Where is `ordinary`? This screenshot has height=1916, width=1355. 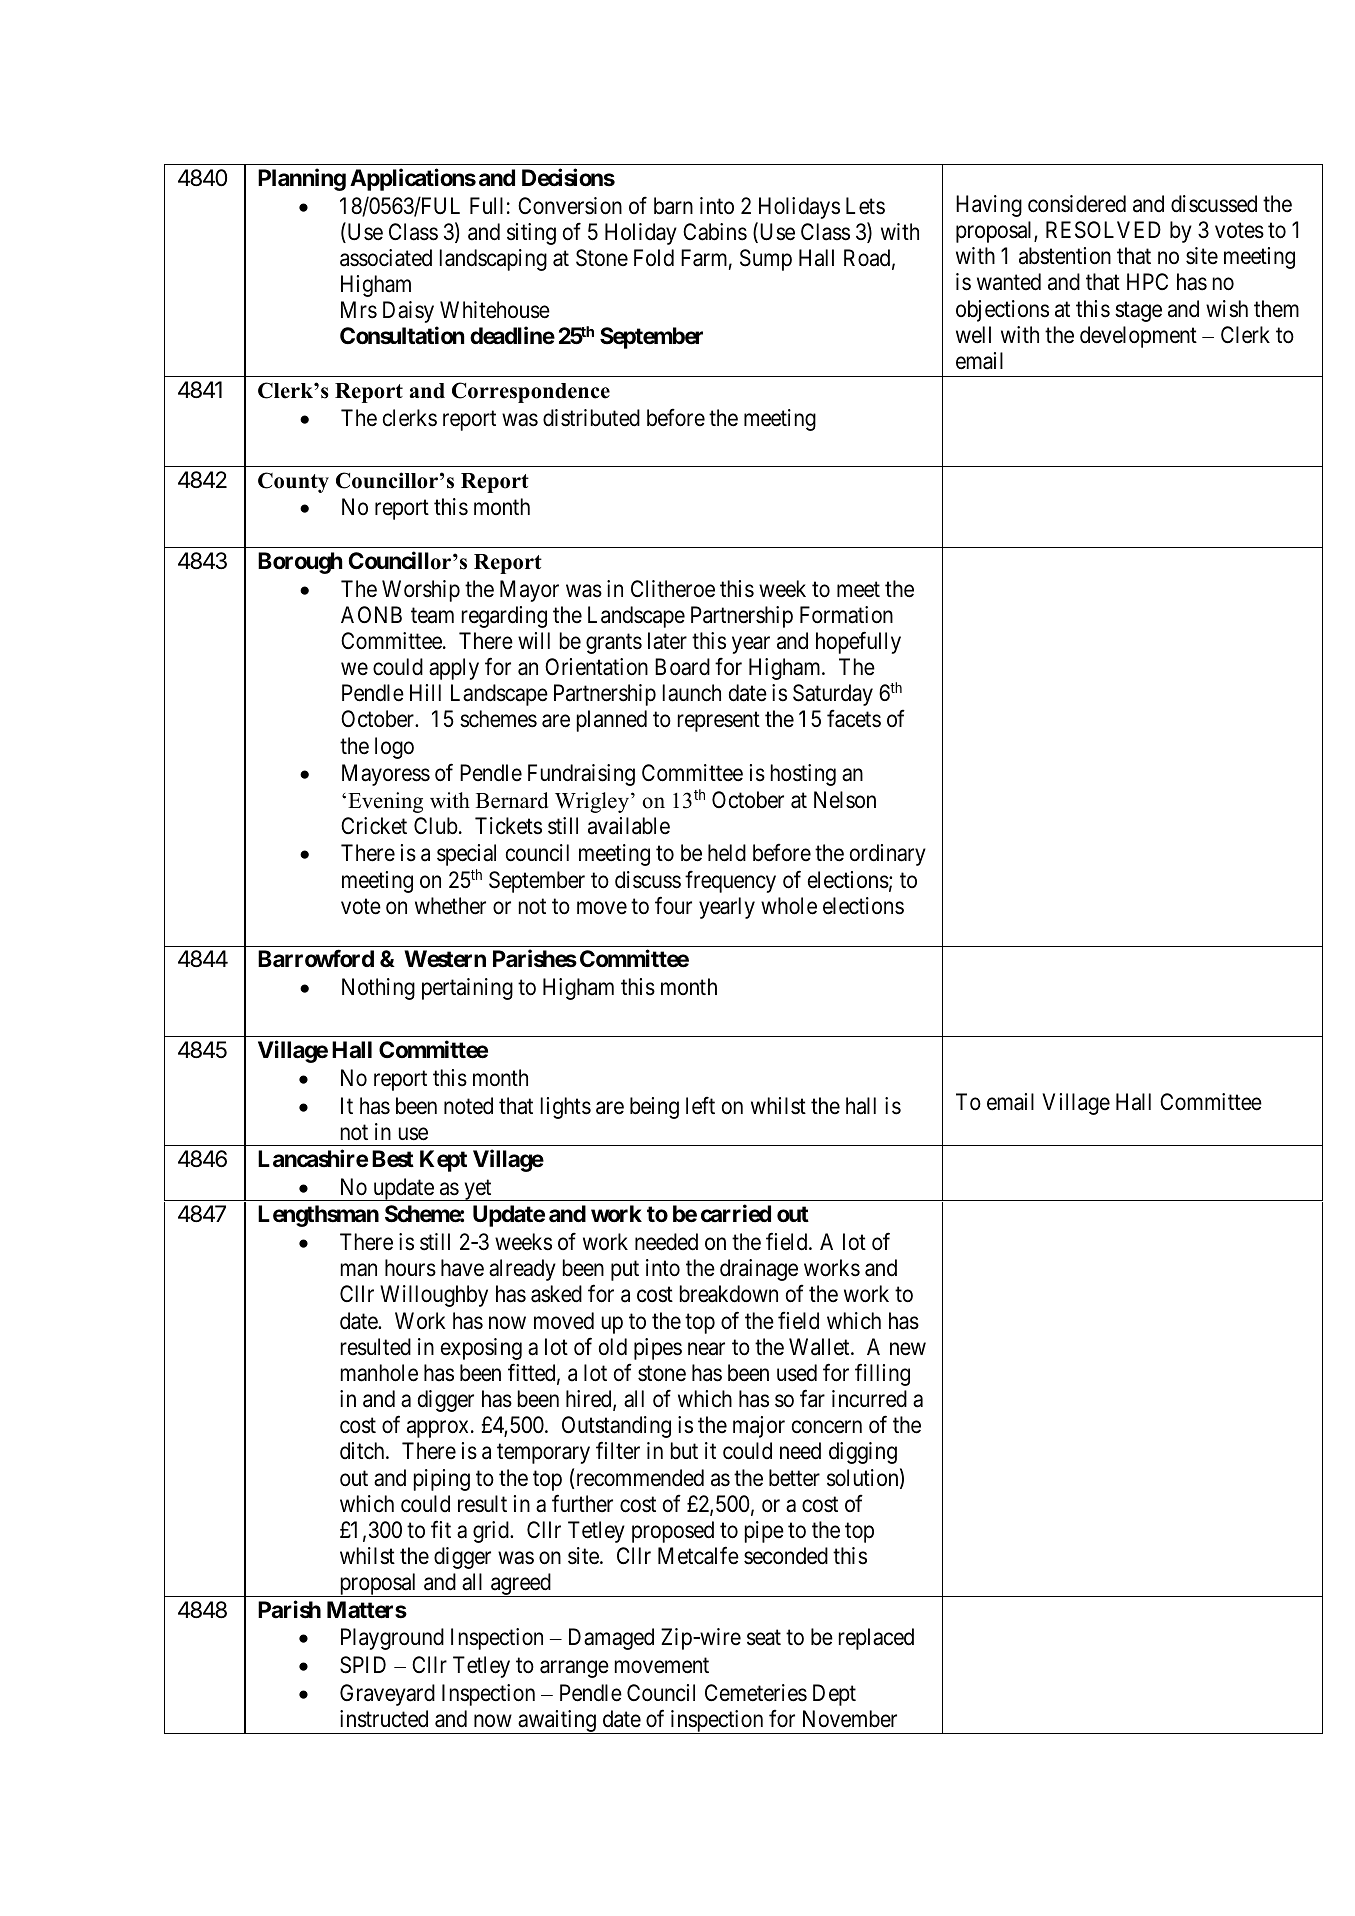 ordinary is located at coordinates (888, 855).
